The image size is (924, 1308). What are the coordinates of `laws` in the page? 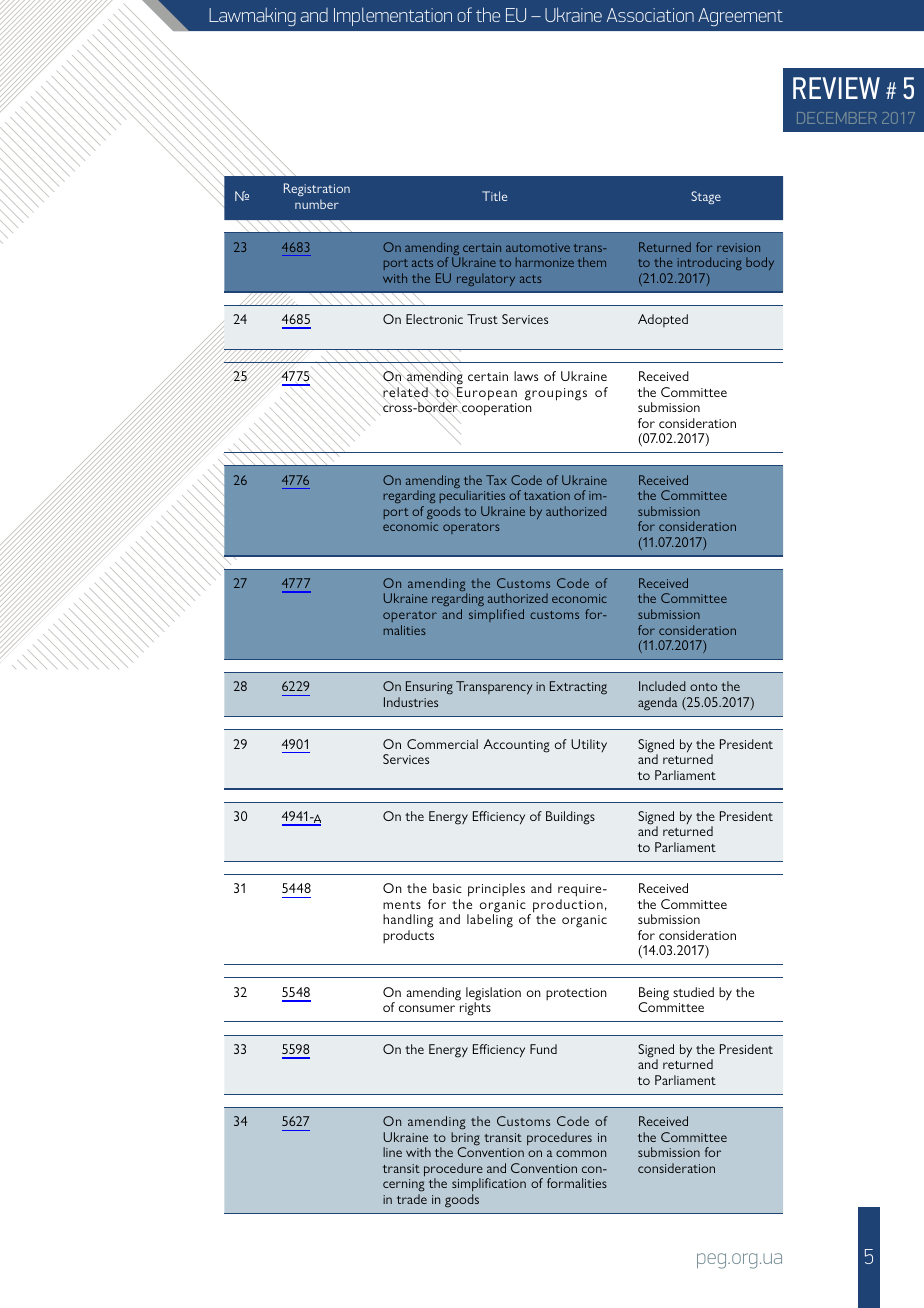 It's located at (526, 376).
